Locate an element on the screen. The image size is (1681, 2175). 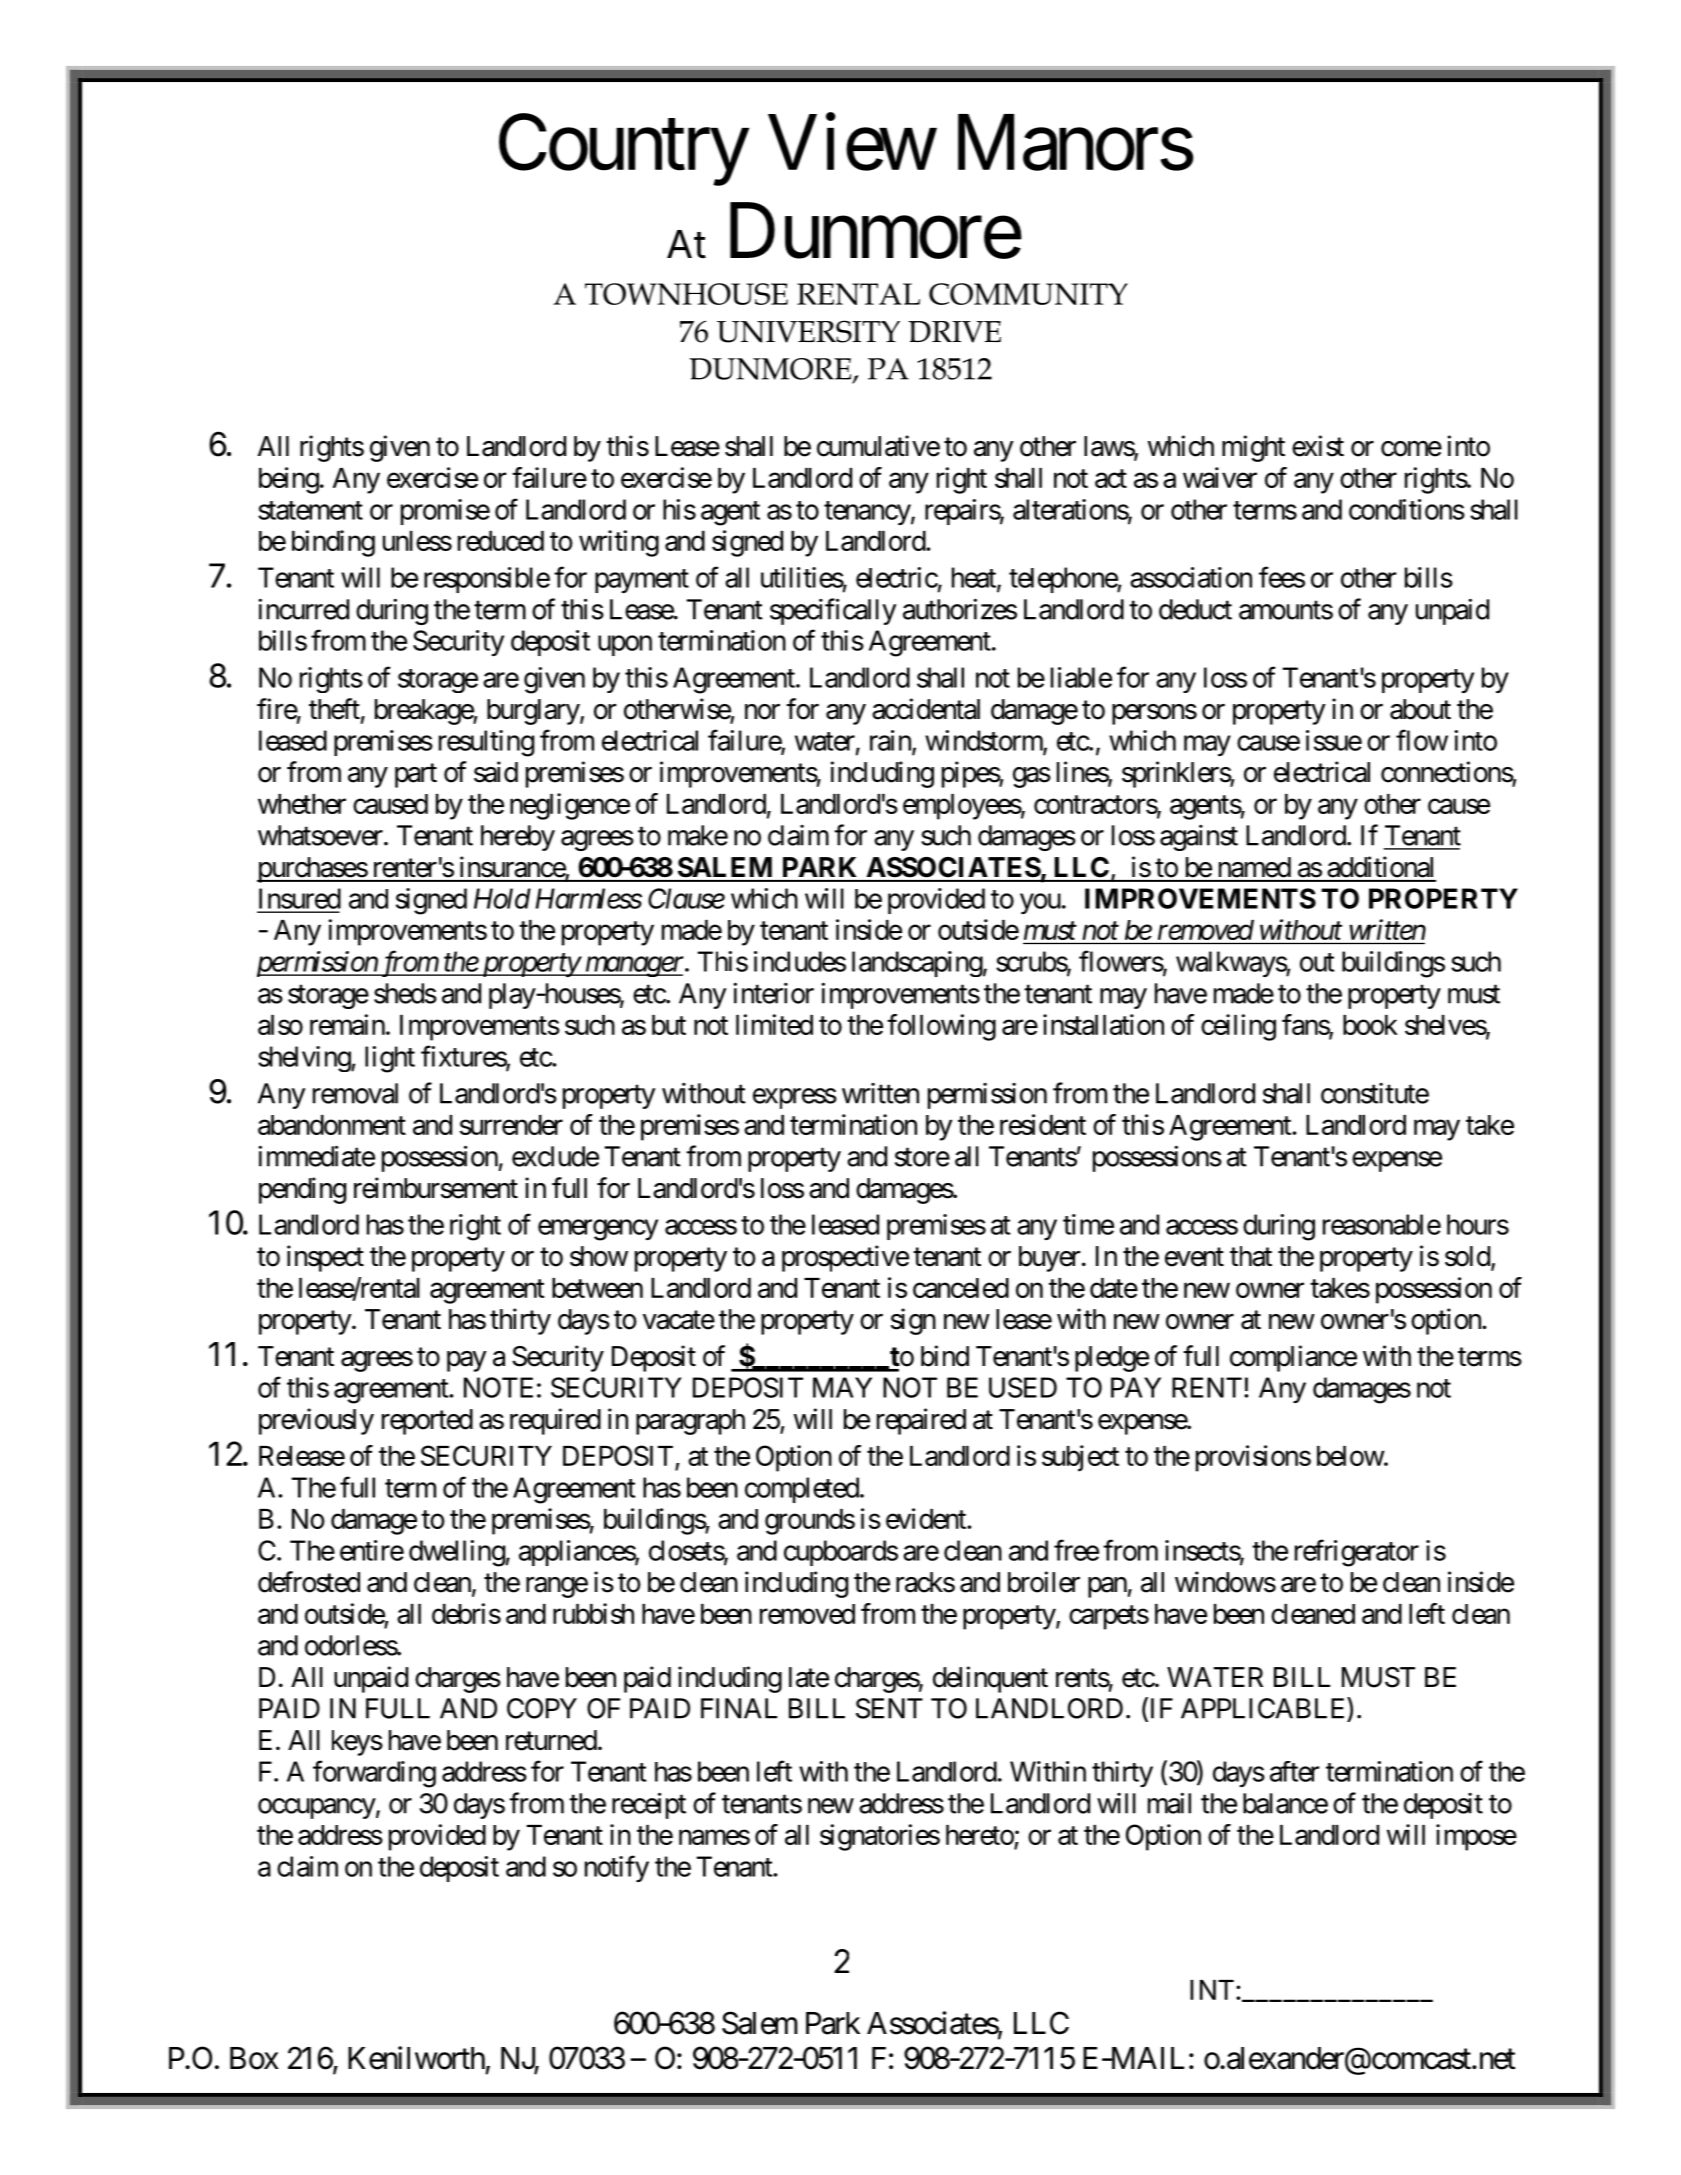
refrigerator is located at coordinates (1357, 1553).
